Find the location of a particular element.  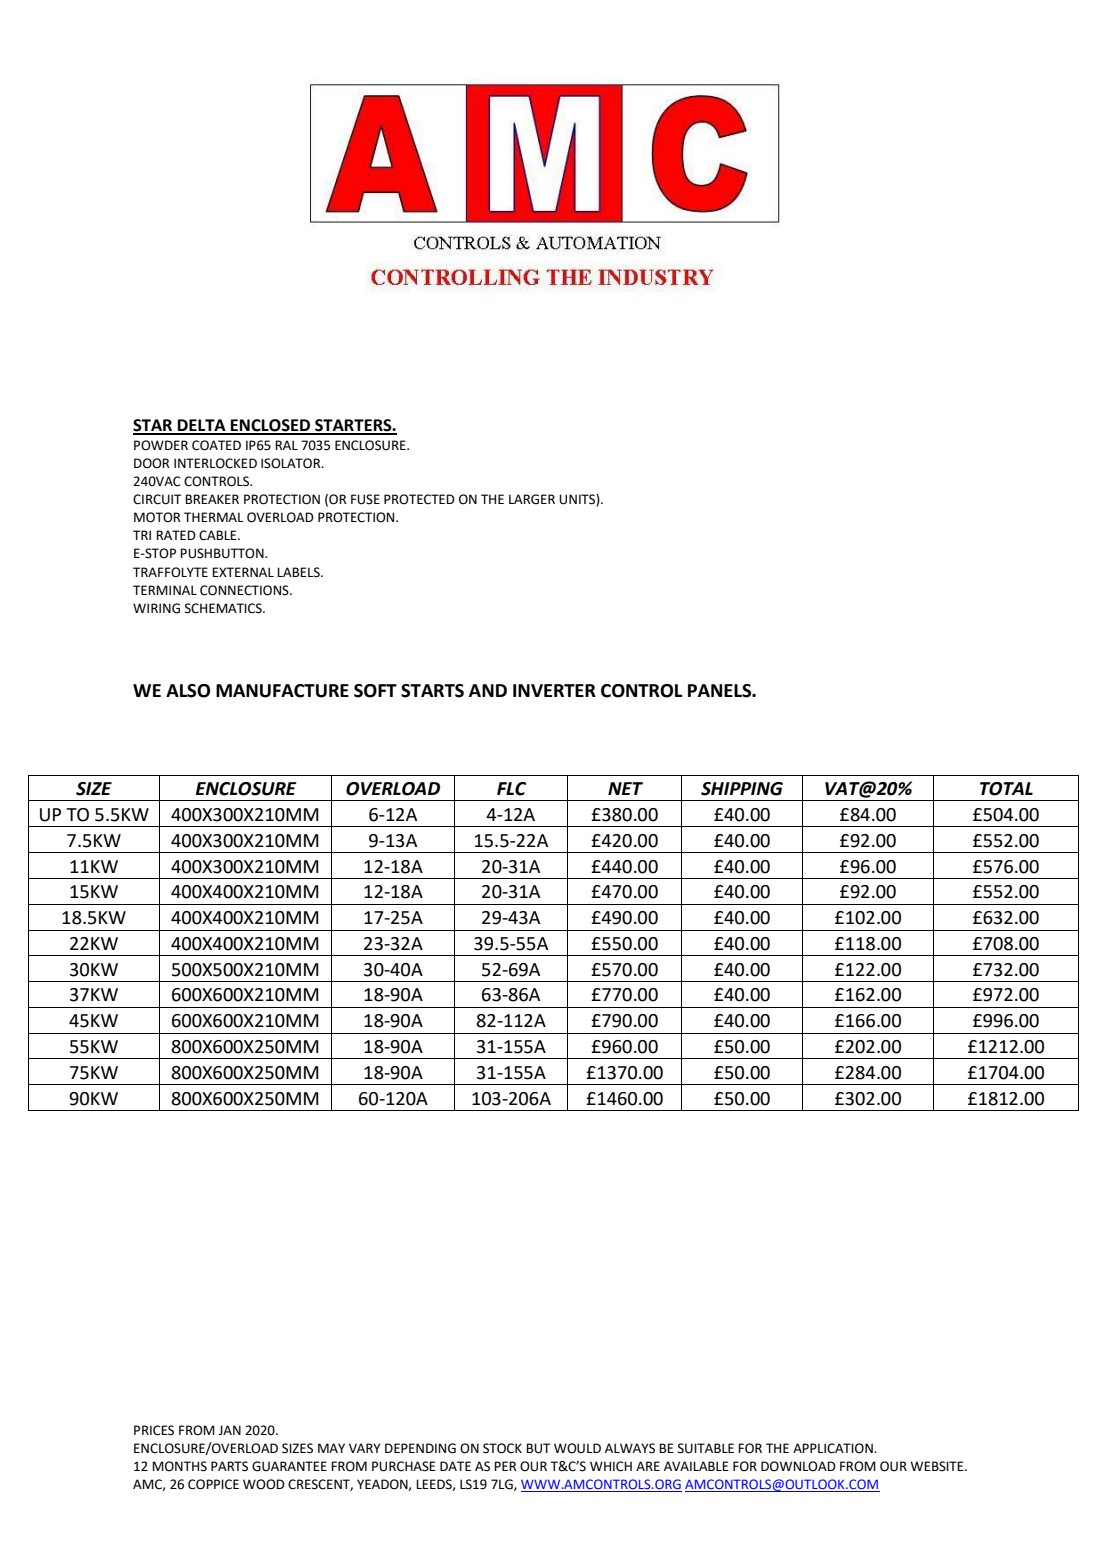

JAN is located at coordinates (229, 1430).
